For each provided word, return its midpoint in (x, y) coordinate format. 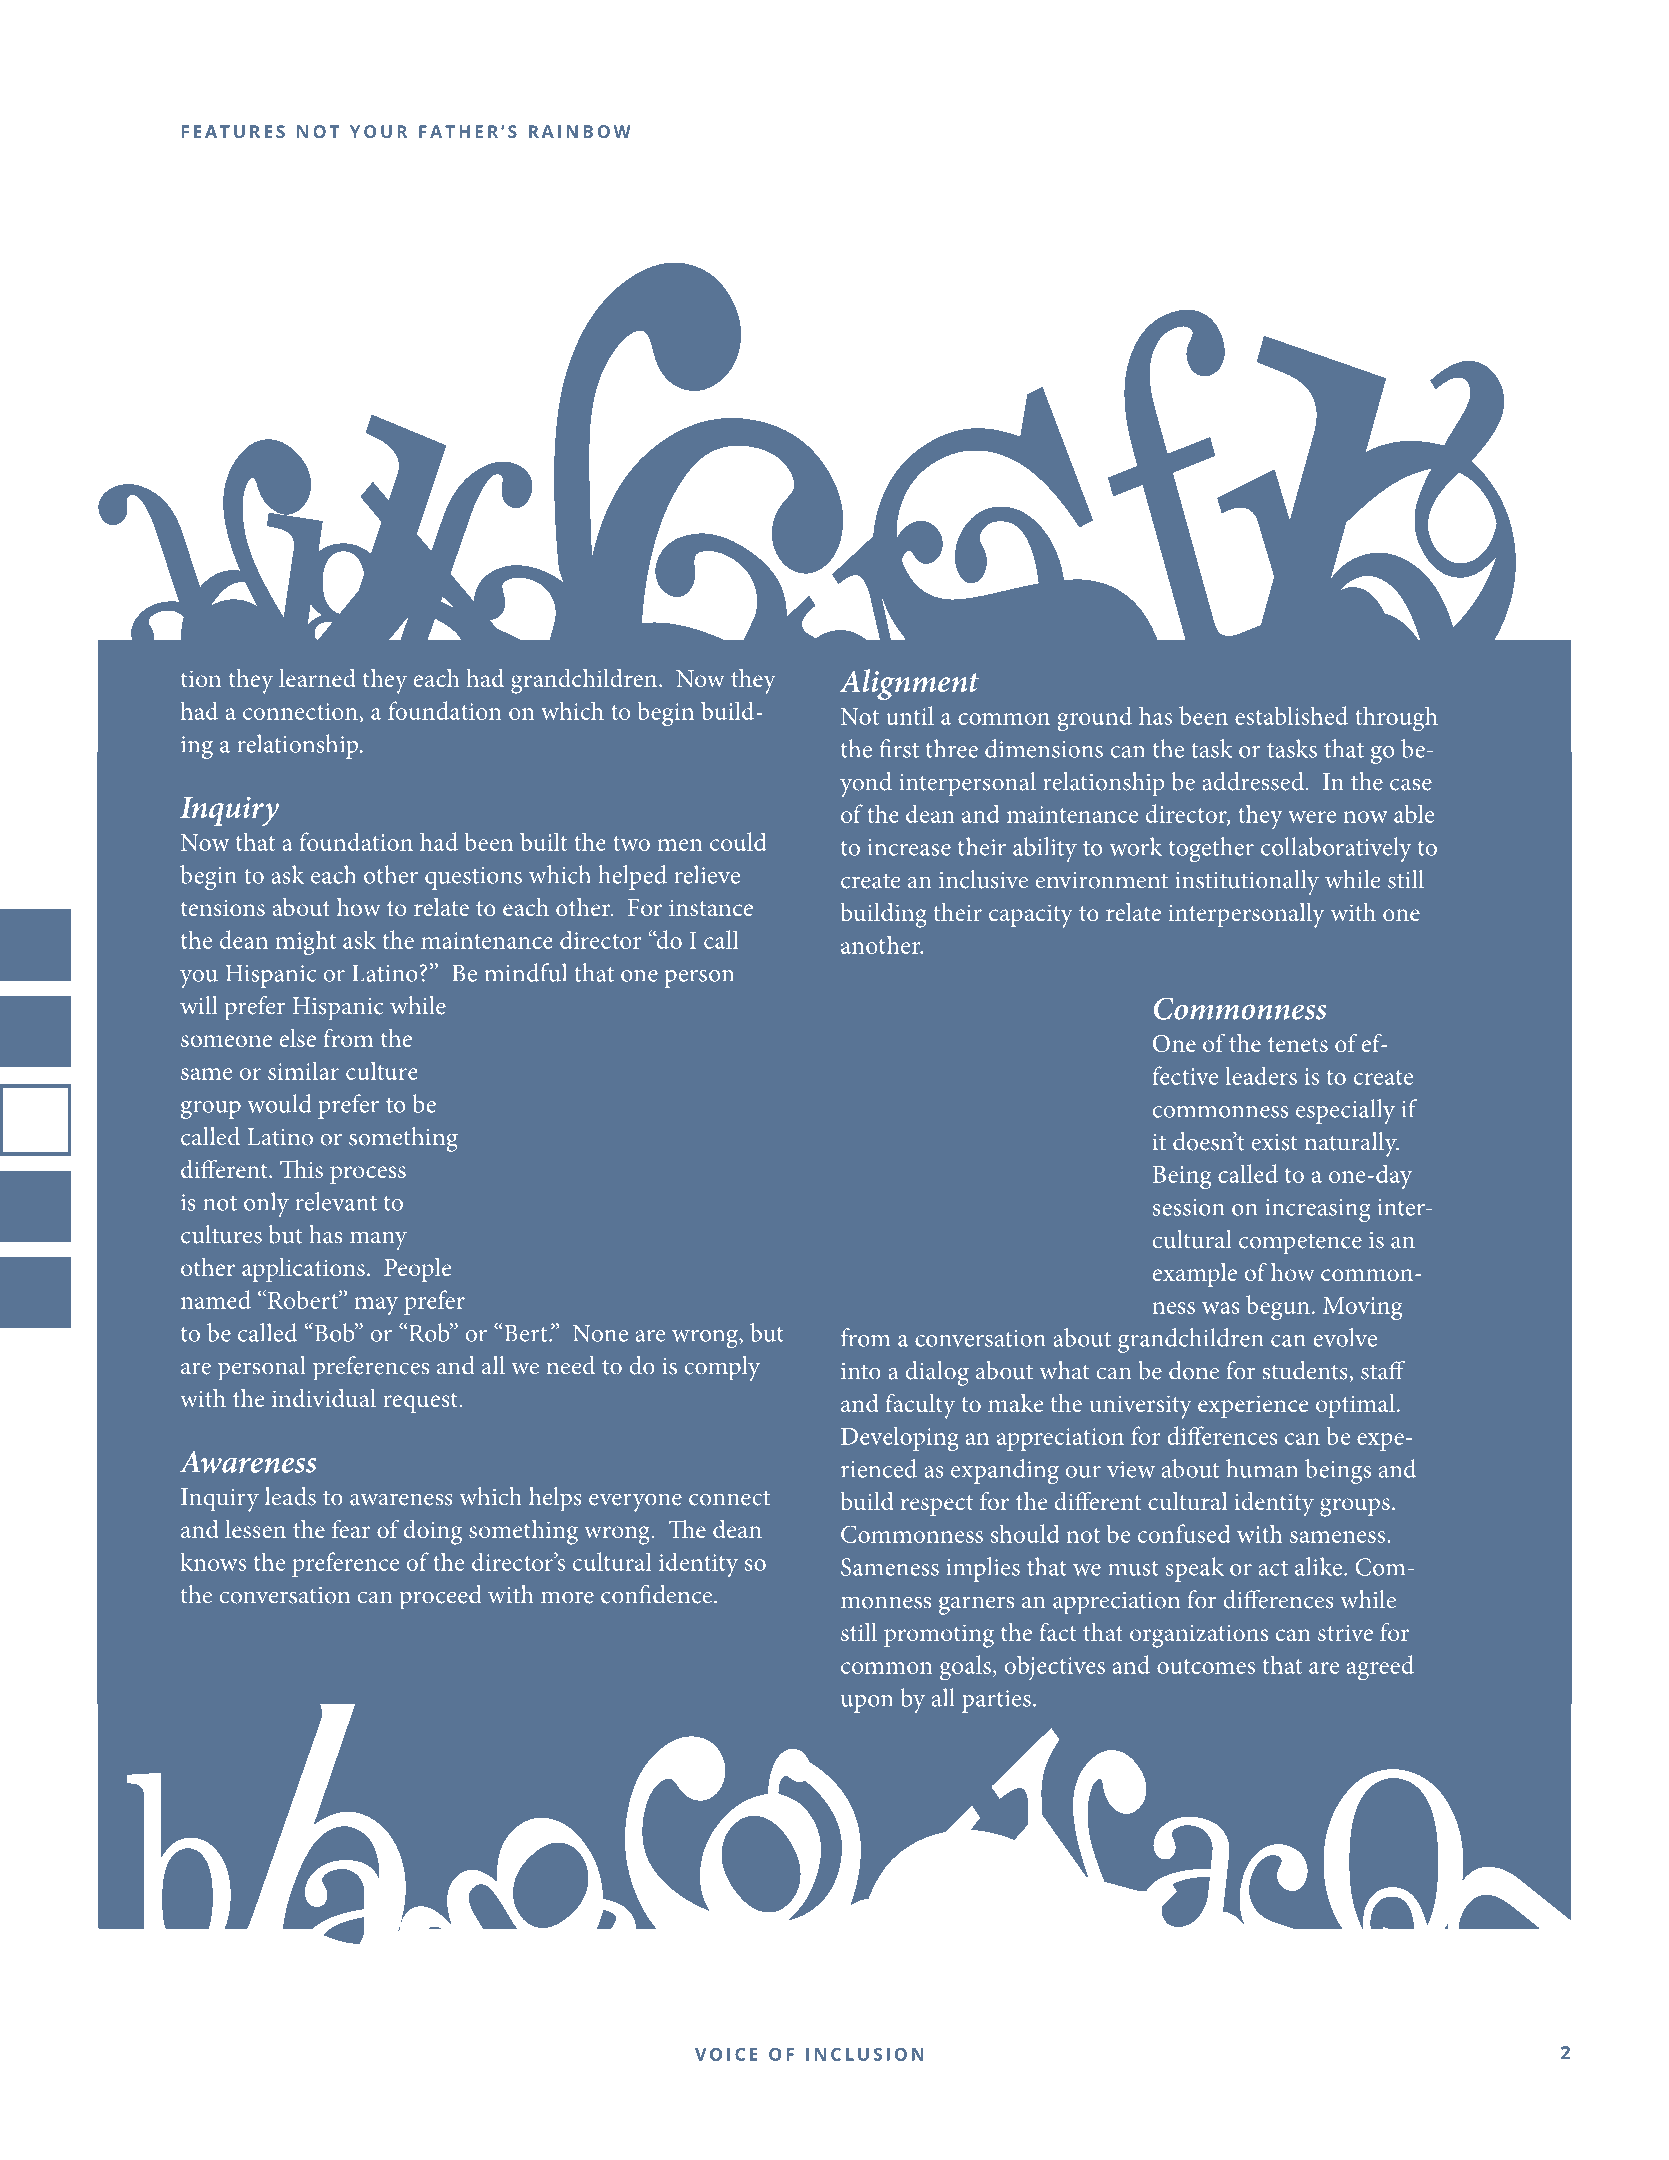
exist (1274, 1142)
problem (692, 1060)
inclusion (865, 2054)
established (1291, 715)
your (379, 131)
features (233, 131)
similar (303, 1070)
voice (726, 2054)
